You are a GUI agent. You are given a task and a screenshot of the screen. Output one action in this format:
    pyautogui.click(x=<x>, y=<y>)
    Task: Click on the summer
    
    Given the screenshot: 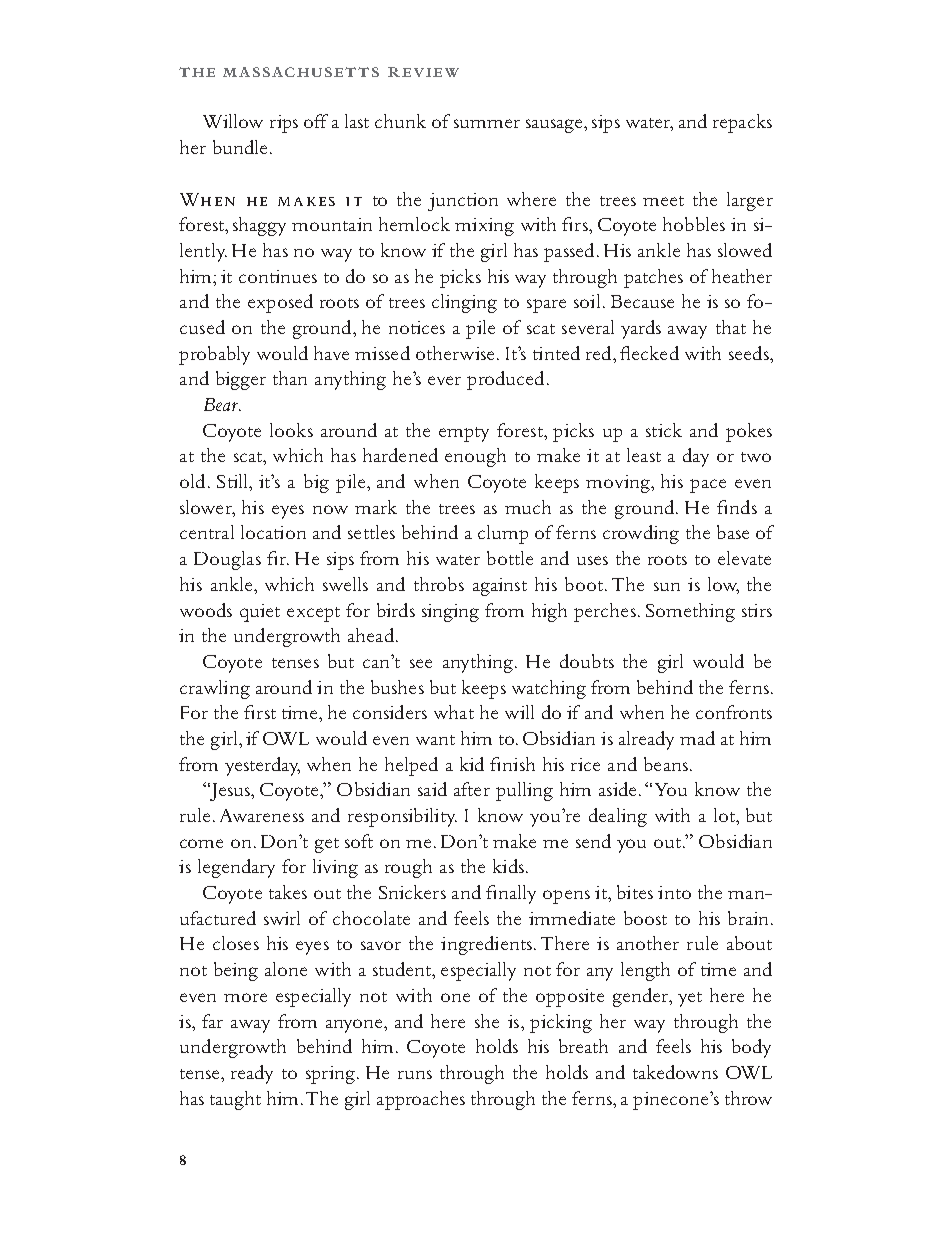 What is the action you would take?
    pyautogui.click(x=487, y=123)
